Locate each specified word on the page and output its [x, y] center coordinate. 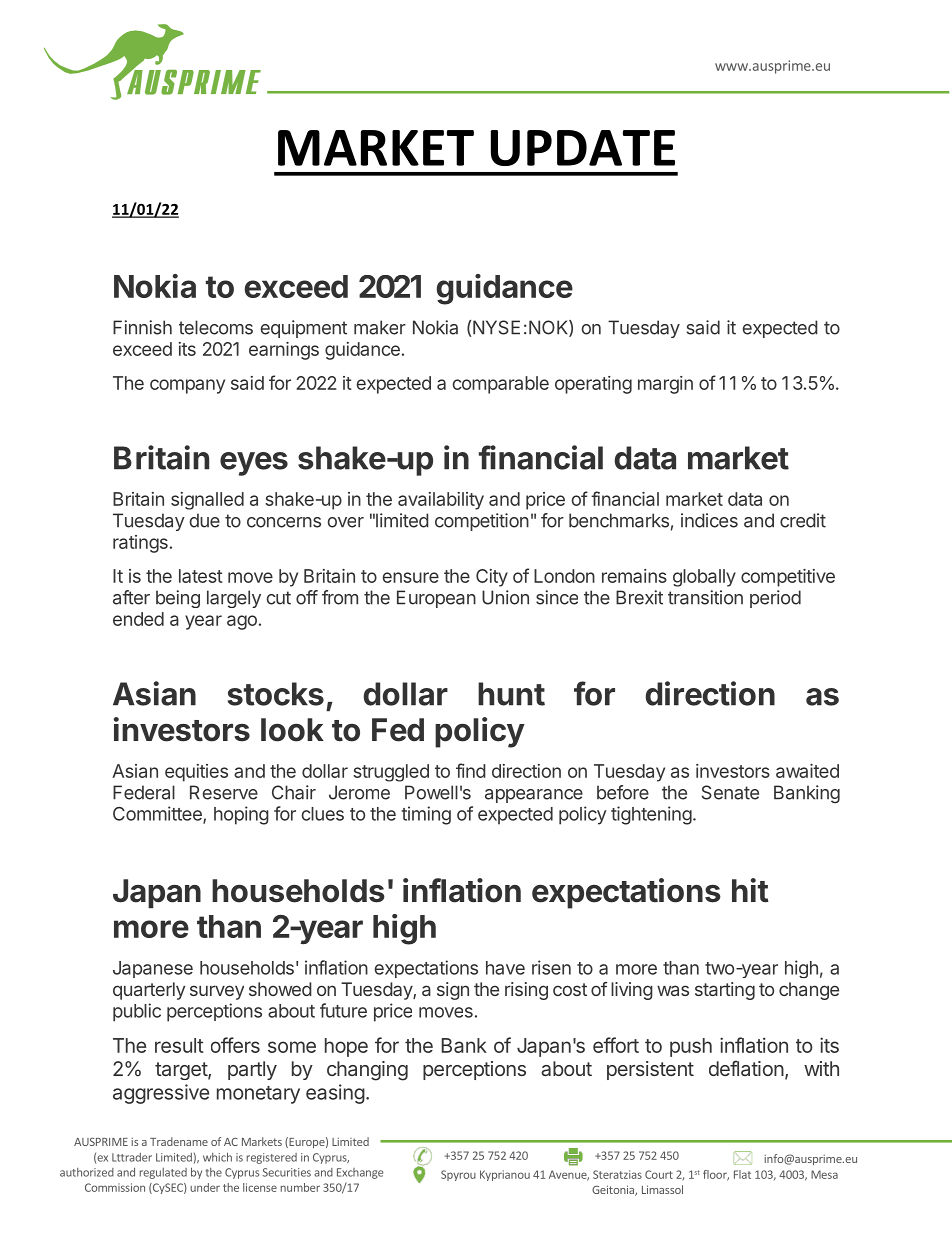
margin [665, 385]
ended [138, 619]
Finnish [142, 327]
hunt [511, 694]
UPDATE [583, 148]
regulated [163, 1173]
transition [705, 597]
